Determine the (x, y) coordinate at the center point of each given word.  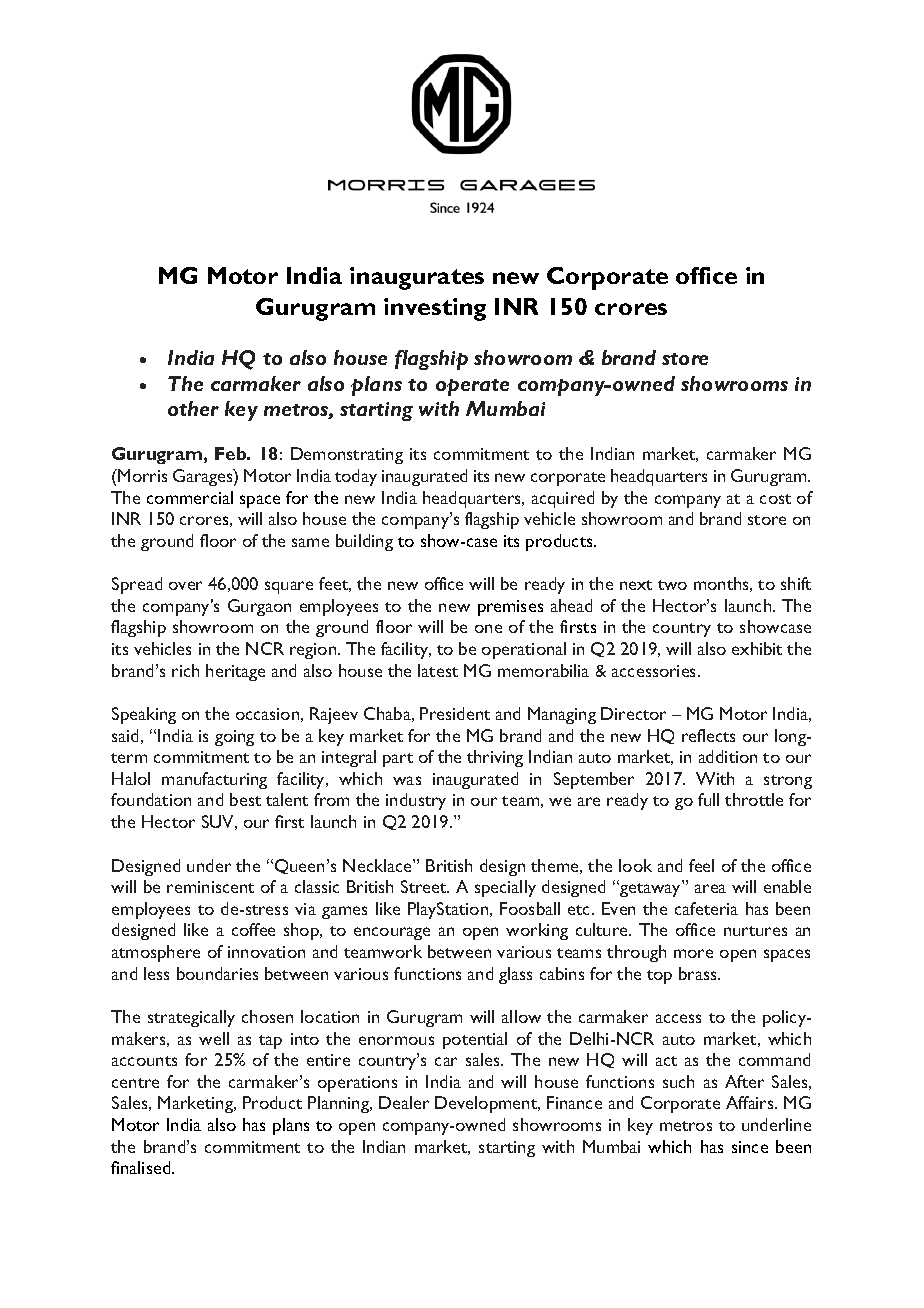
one (488, 628)
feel (701, 865)
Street (425, 886)
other (193, 408)
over (185, 585)
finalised (142, 1167)
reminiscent (210, 887)
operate (472, 387)
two (672, 585)
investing (435, 309)
